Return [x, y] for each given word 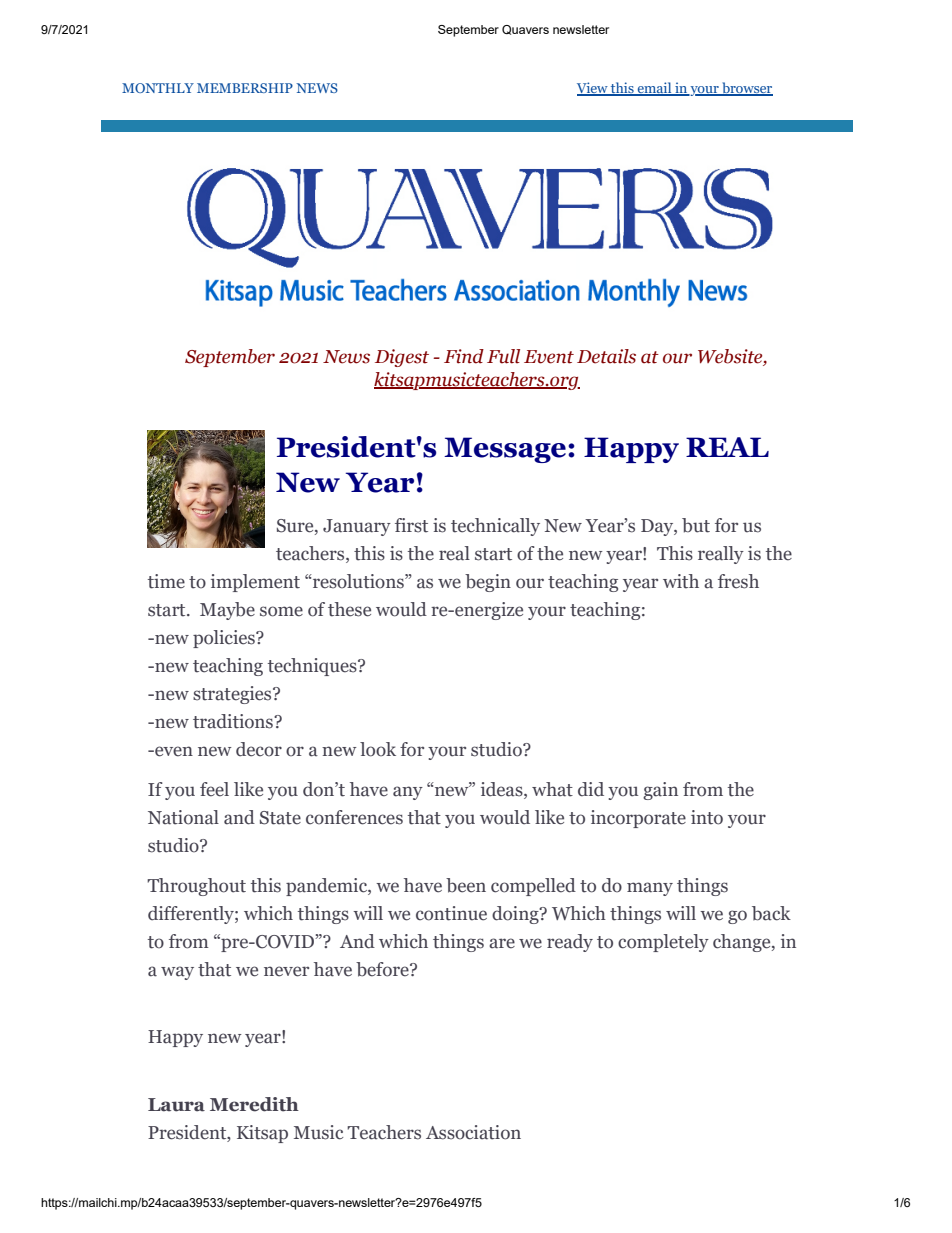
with [681, 581]
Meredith [254, 1104]
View [593, 89]
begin [488, 583]
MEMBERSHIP [245, 88]
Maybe [227, 611]
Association [473, 1132]
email [654, 89]
